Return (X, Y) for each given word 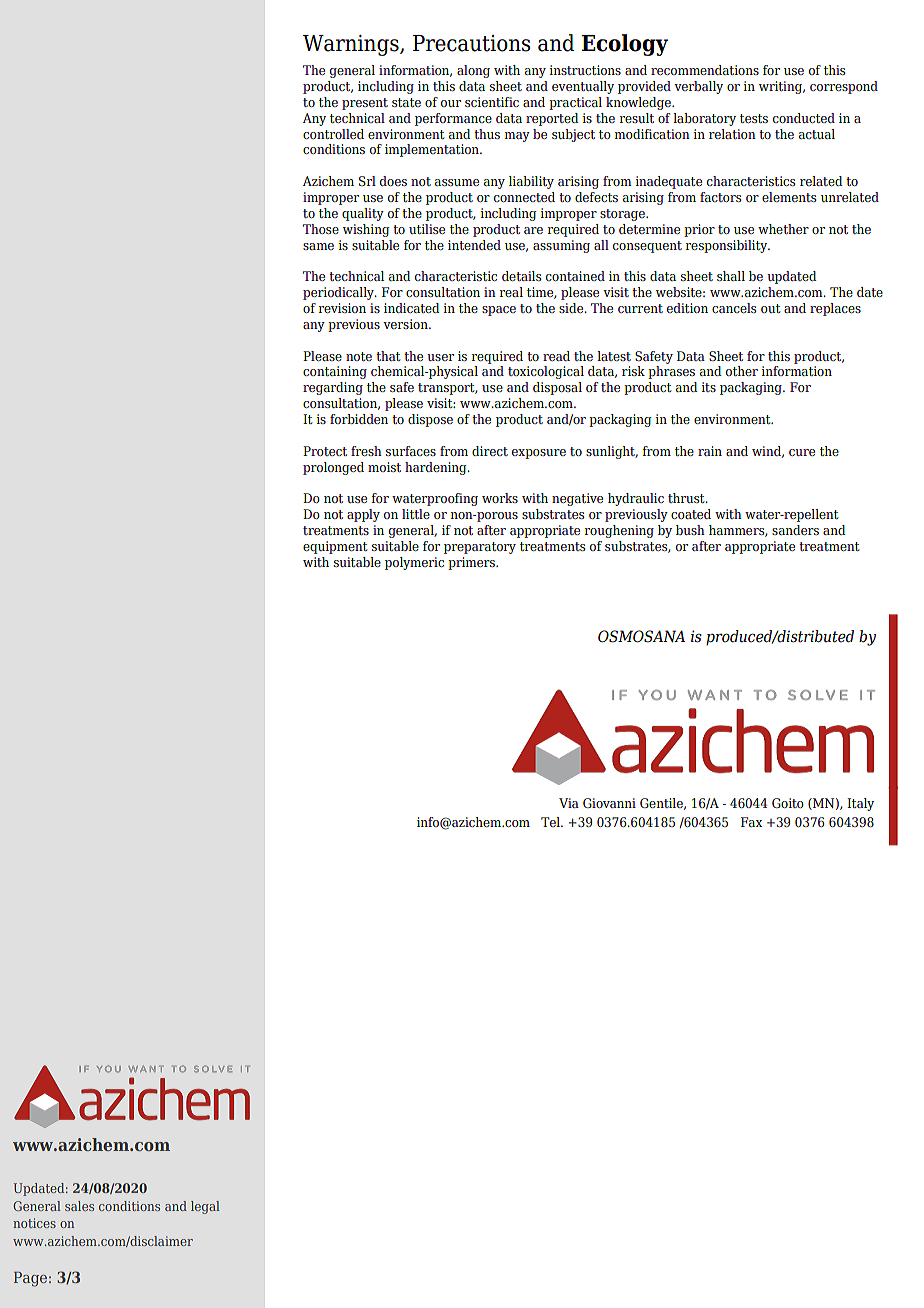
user (440, 357)
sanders (795, 530)
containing (335, 372)
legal (205, 1207)
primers (472, 563)
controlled (333, 134)
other (742, 371)
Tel (551, 822)
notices (34, 1223)
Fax (751, 822)
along (473, 71)
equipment (335, 547)
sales (79, 1206)
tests (754, 118)
